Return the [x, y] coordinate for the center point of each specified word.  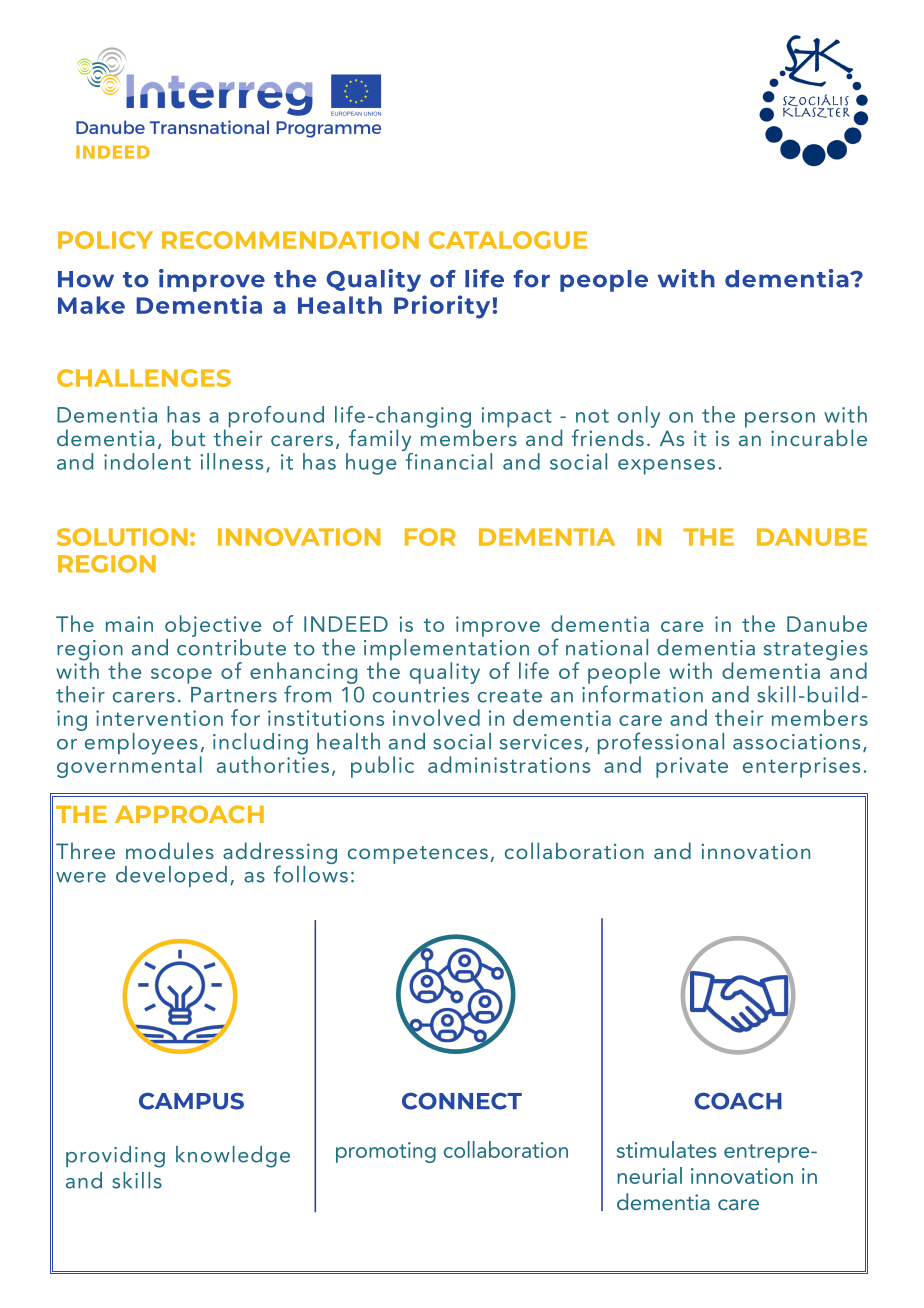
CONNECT [462, 1101]
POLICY [105, 240]
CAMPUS [191, 1101]
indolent [147, 461]
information [642, 693]
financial [447, 460]
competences [418, 855]
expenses [666, 467]
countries [421, 695]
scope [181, 676]
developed [171, 876]
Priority [442, 307]
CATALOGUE [508, 240]
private [692, 767]
